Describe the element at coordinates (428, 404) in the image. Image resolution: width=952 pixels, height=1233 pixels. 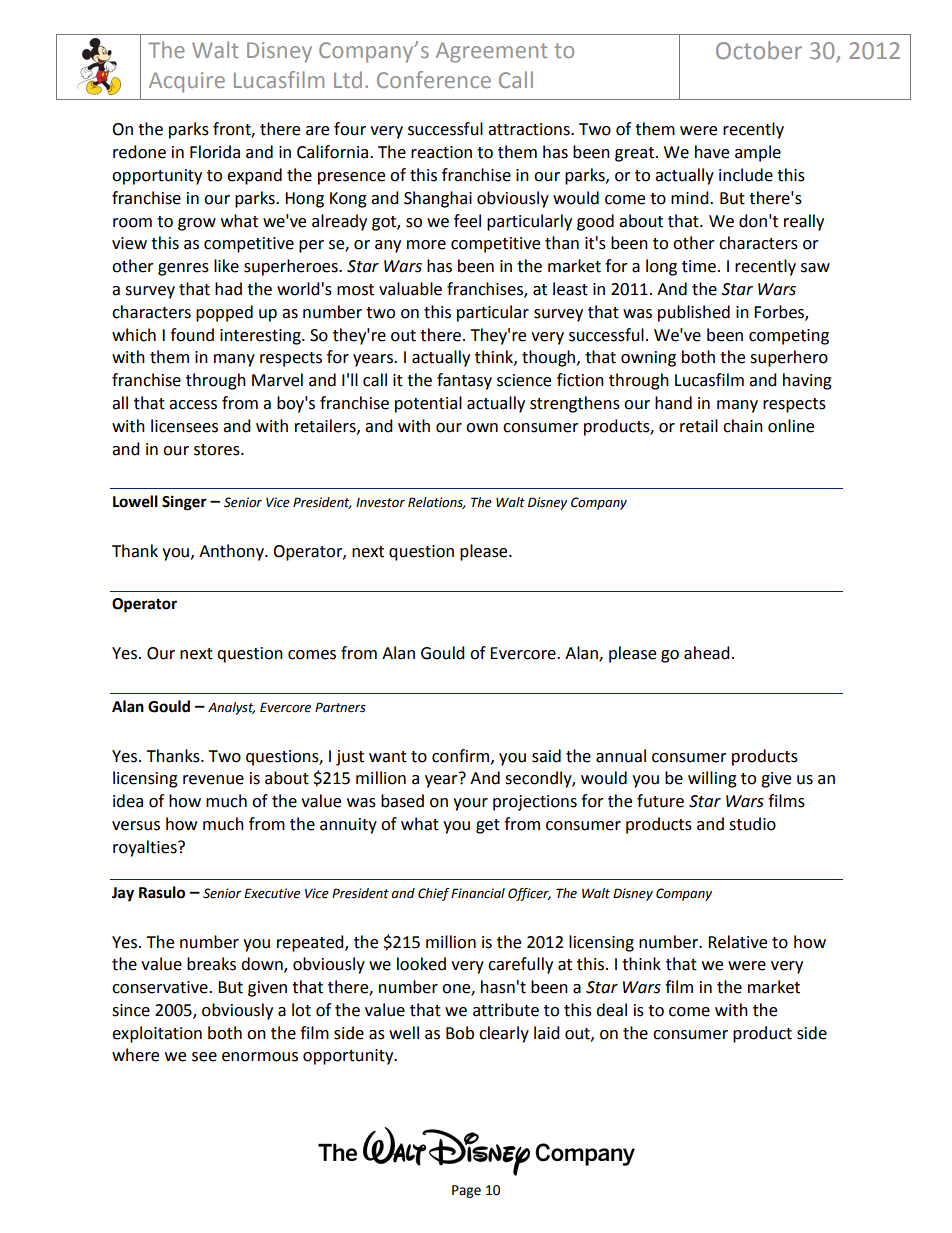
I see `potential` at that location.
